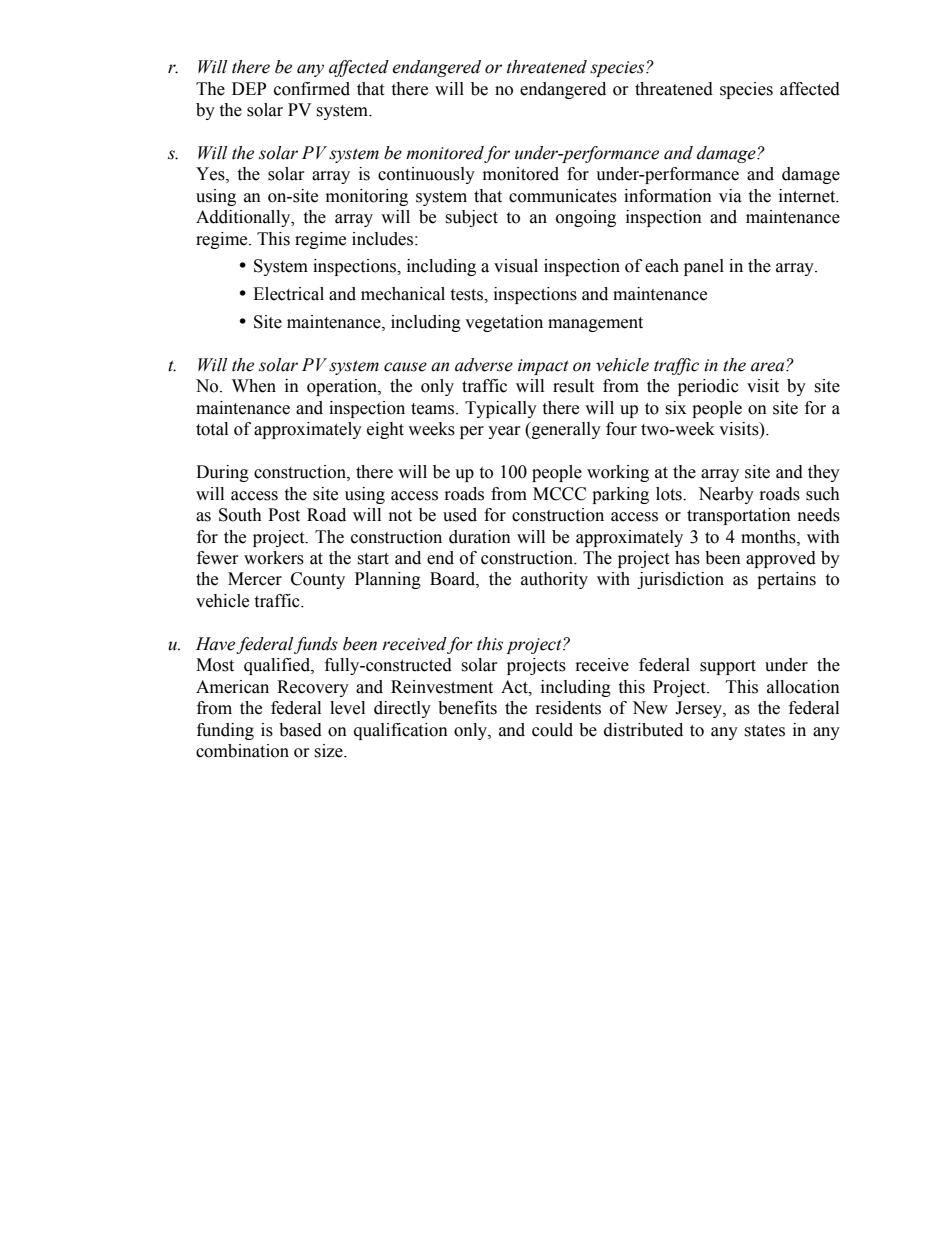  Describe the element at coordinates (730, 196) in the screenshot. I see `via` at that location.
